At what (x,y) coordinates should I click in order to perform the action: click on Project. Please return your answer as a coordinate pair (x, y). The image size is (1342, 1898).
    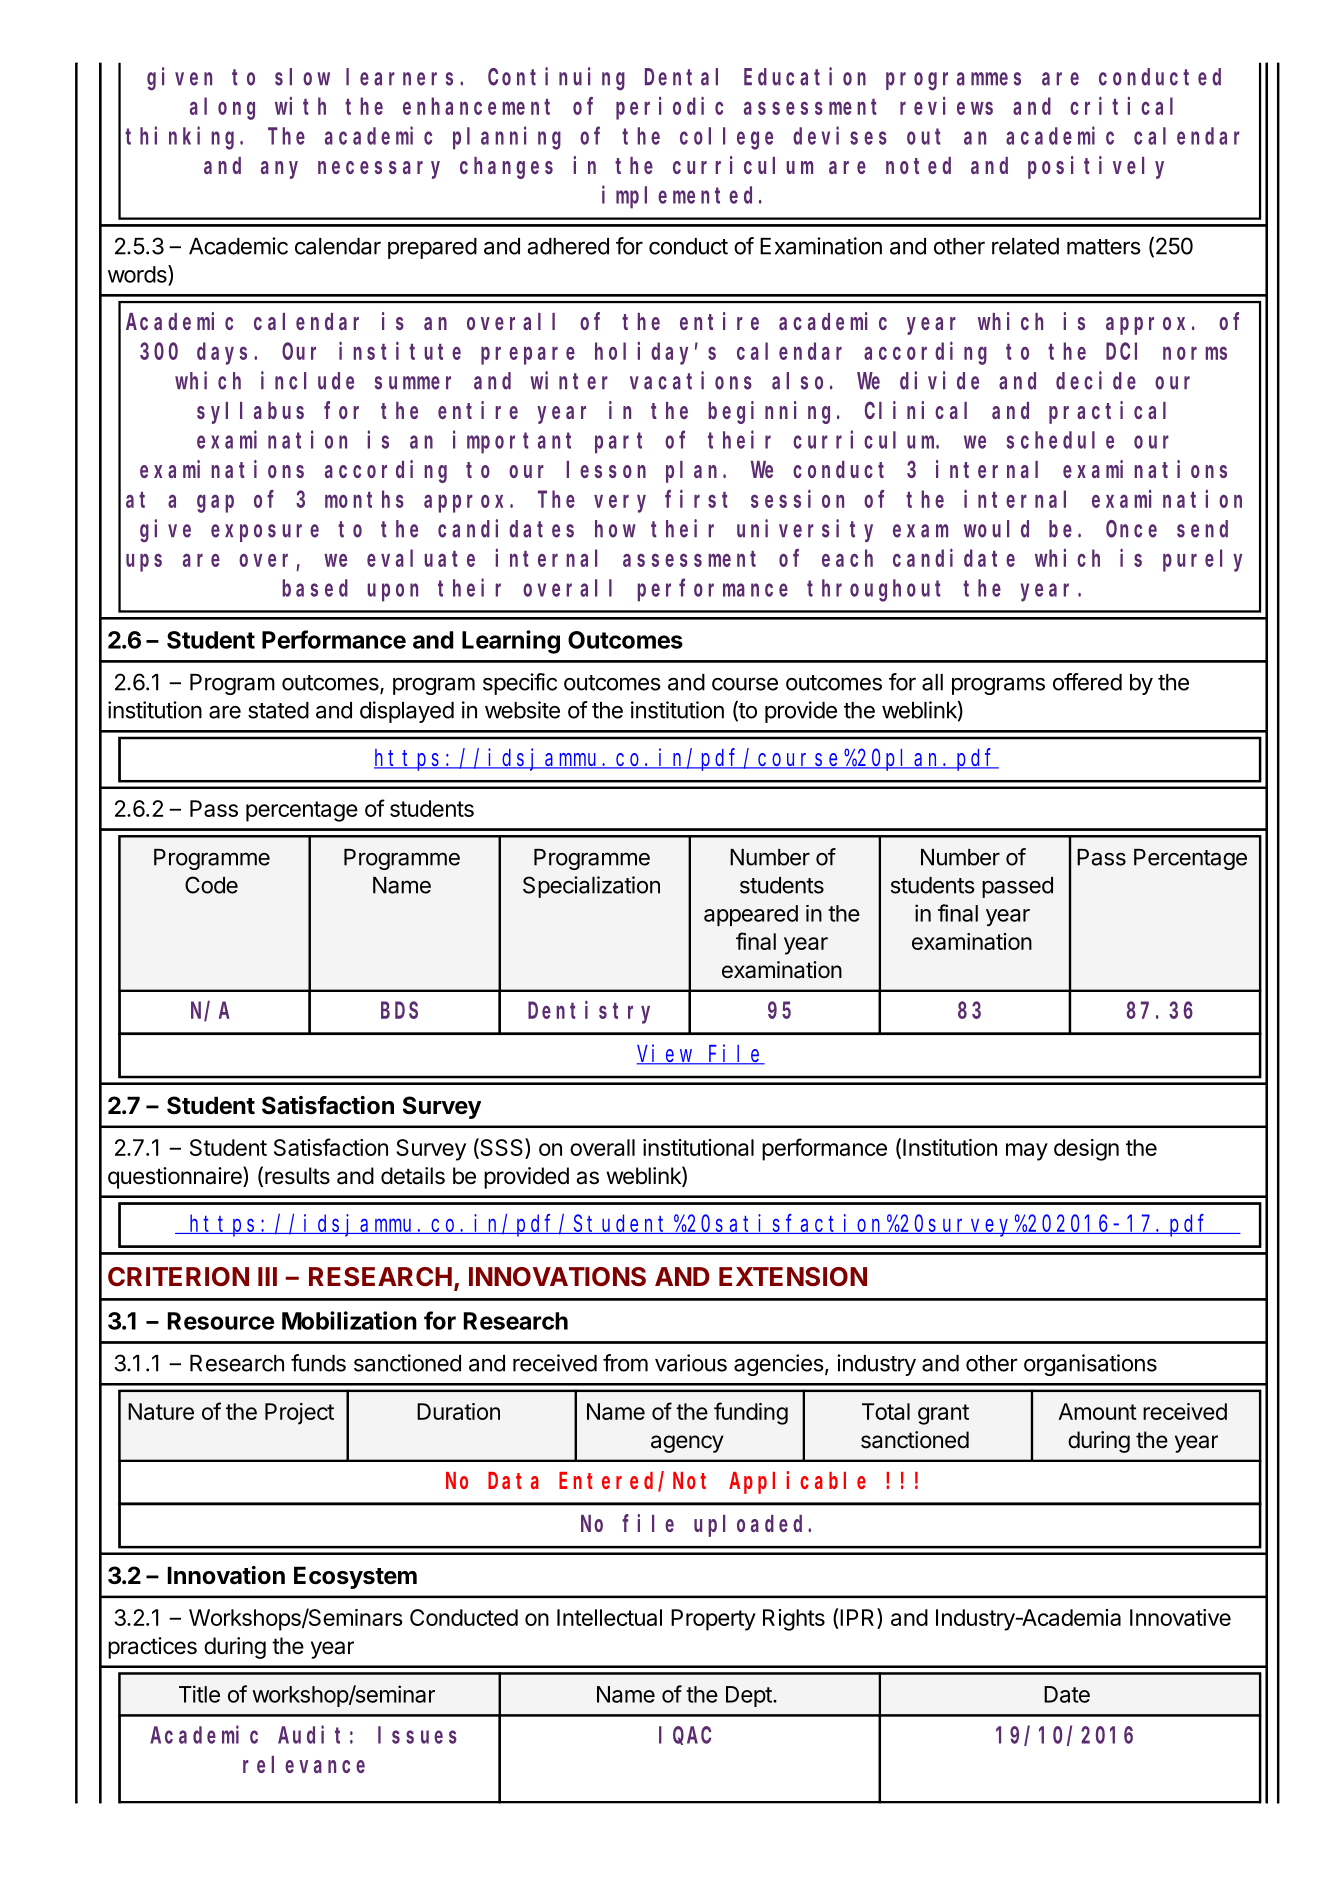
    Looking at the image, I should click on (299, 1414).
